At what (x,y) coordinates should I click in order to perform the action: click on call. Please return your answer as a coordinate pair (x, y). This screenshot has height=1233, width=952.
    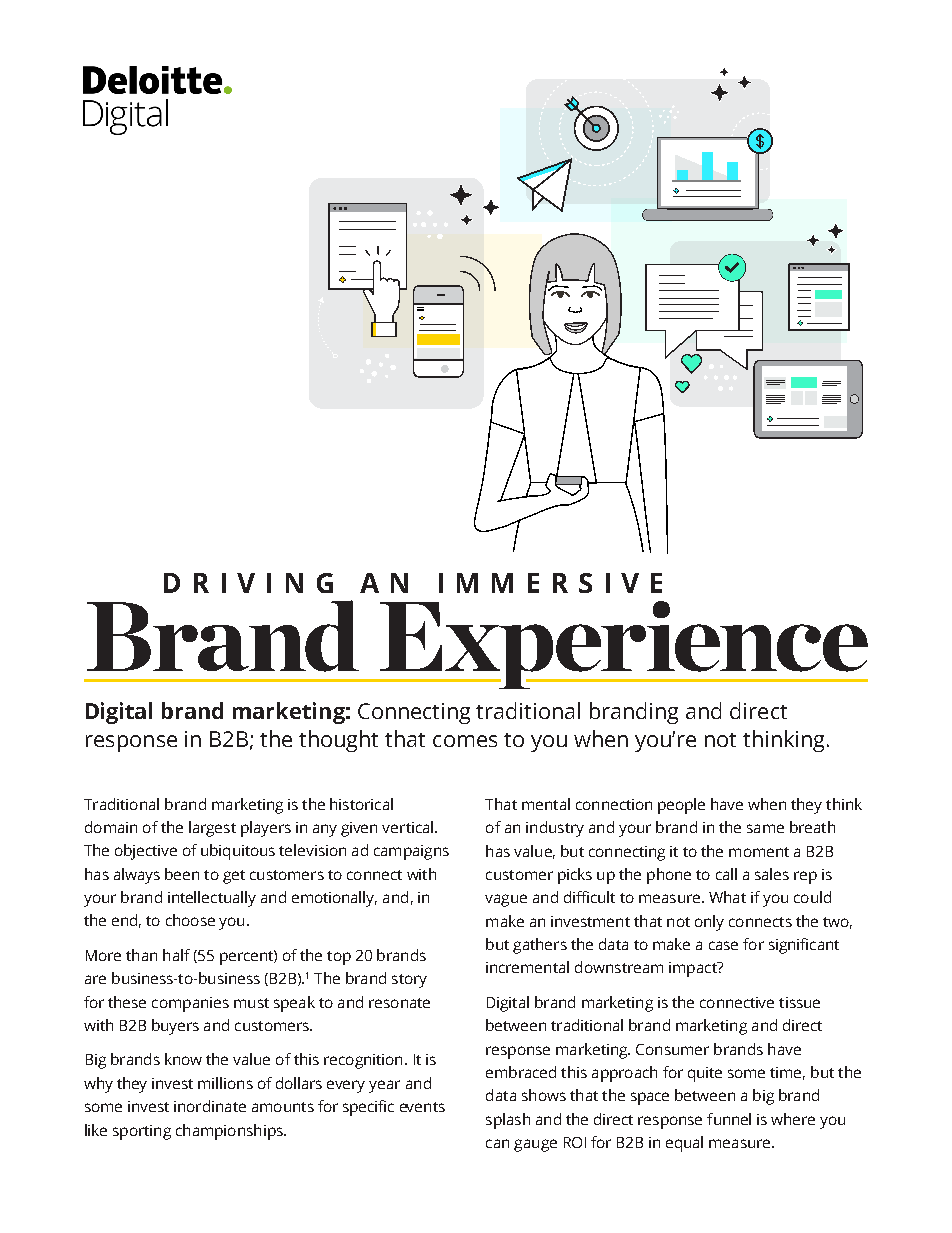
    Looking at the image, I should click on (726, 874).
